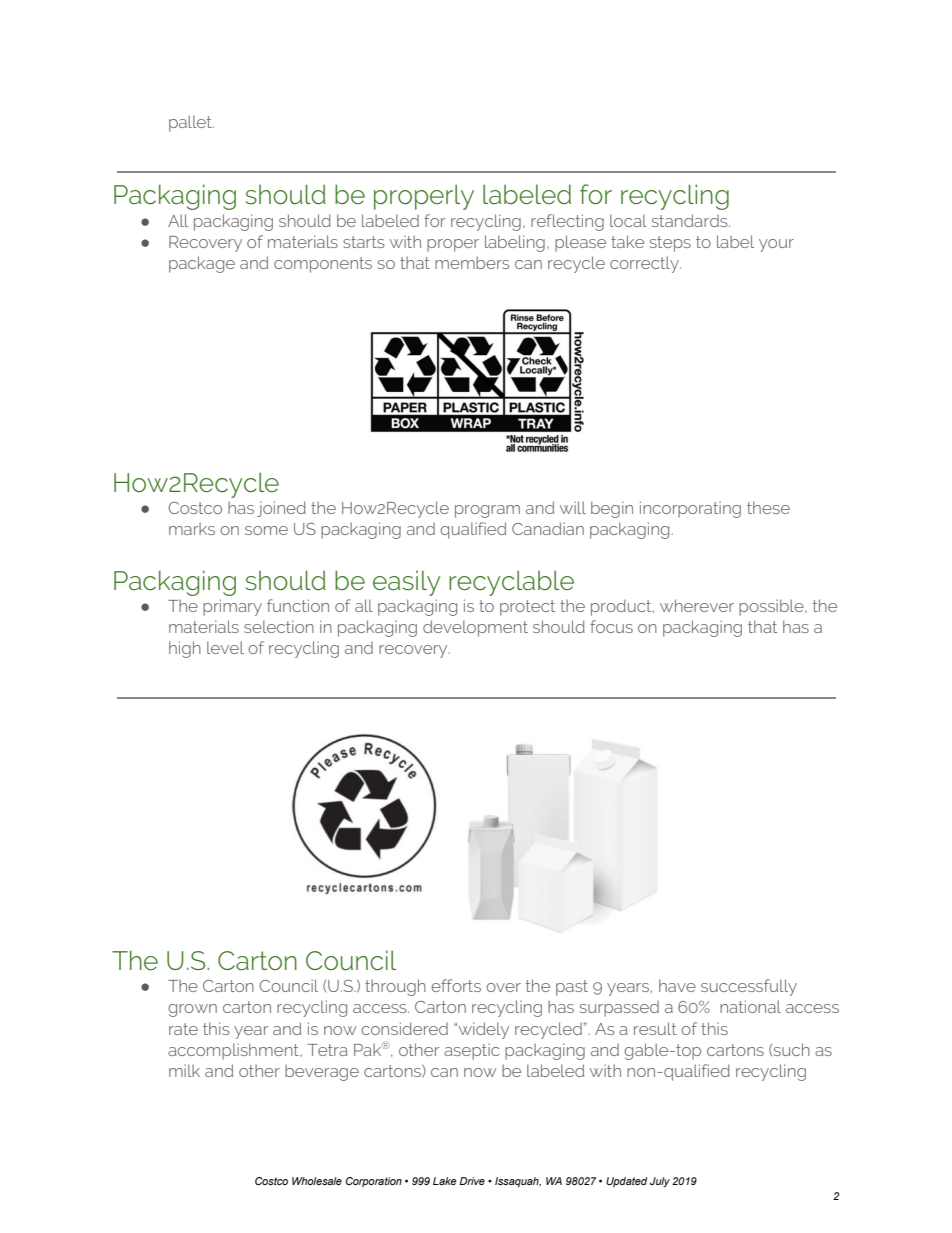  What do you see at coordinates (660, 1182) in the screenshot?
I see `July` at bounding box center [660, 1182].
